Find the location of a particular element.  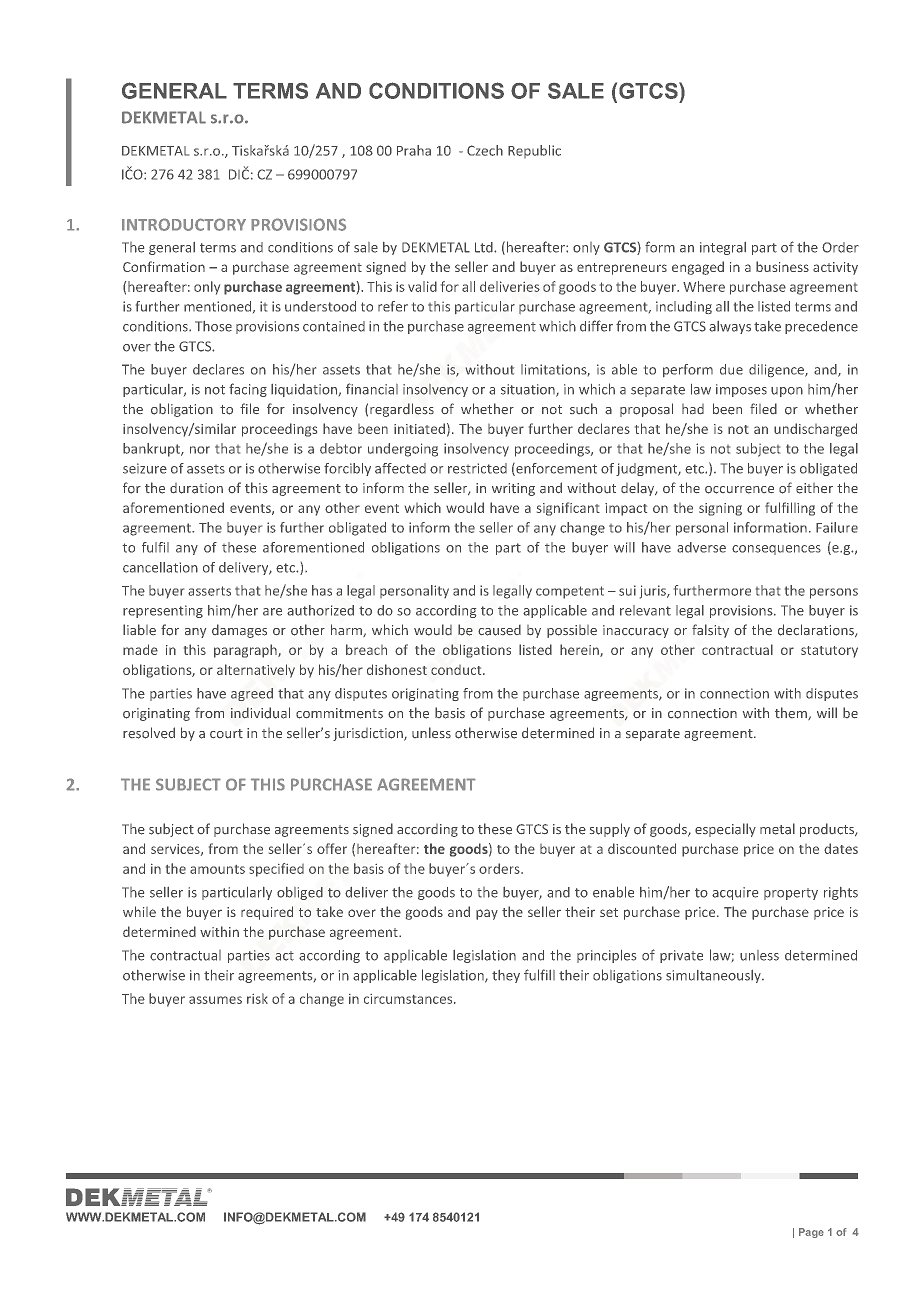

Czech is located at coordinates (485, 150).
